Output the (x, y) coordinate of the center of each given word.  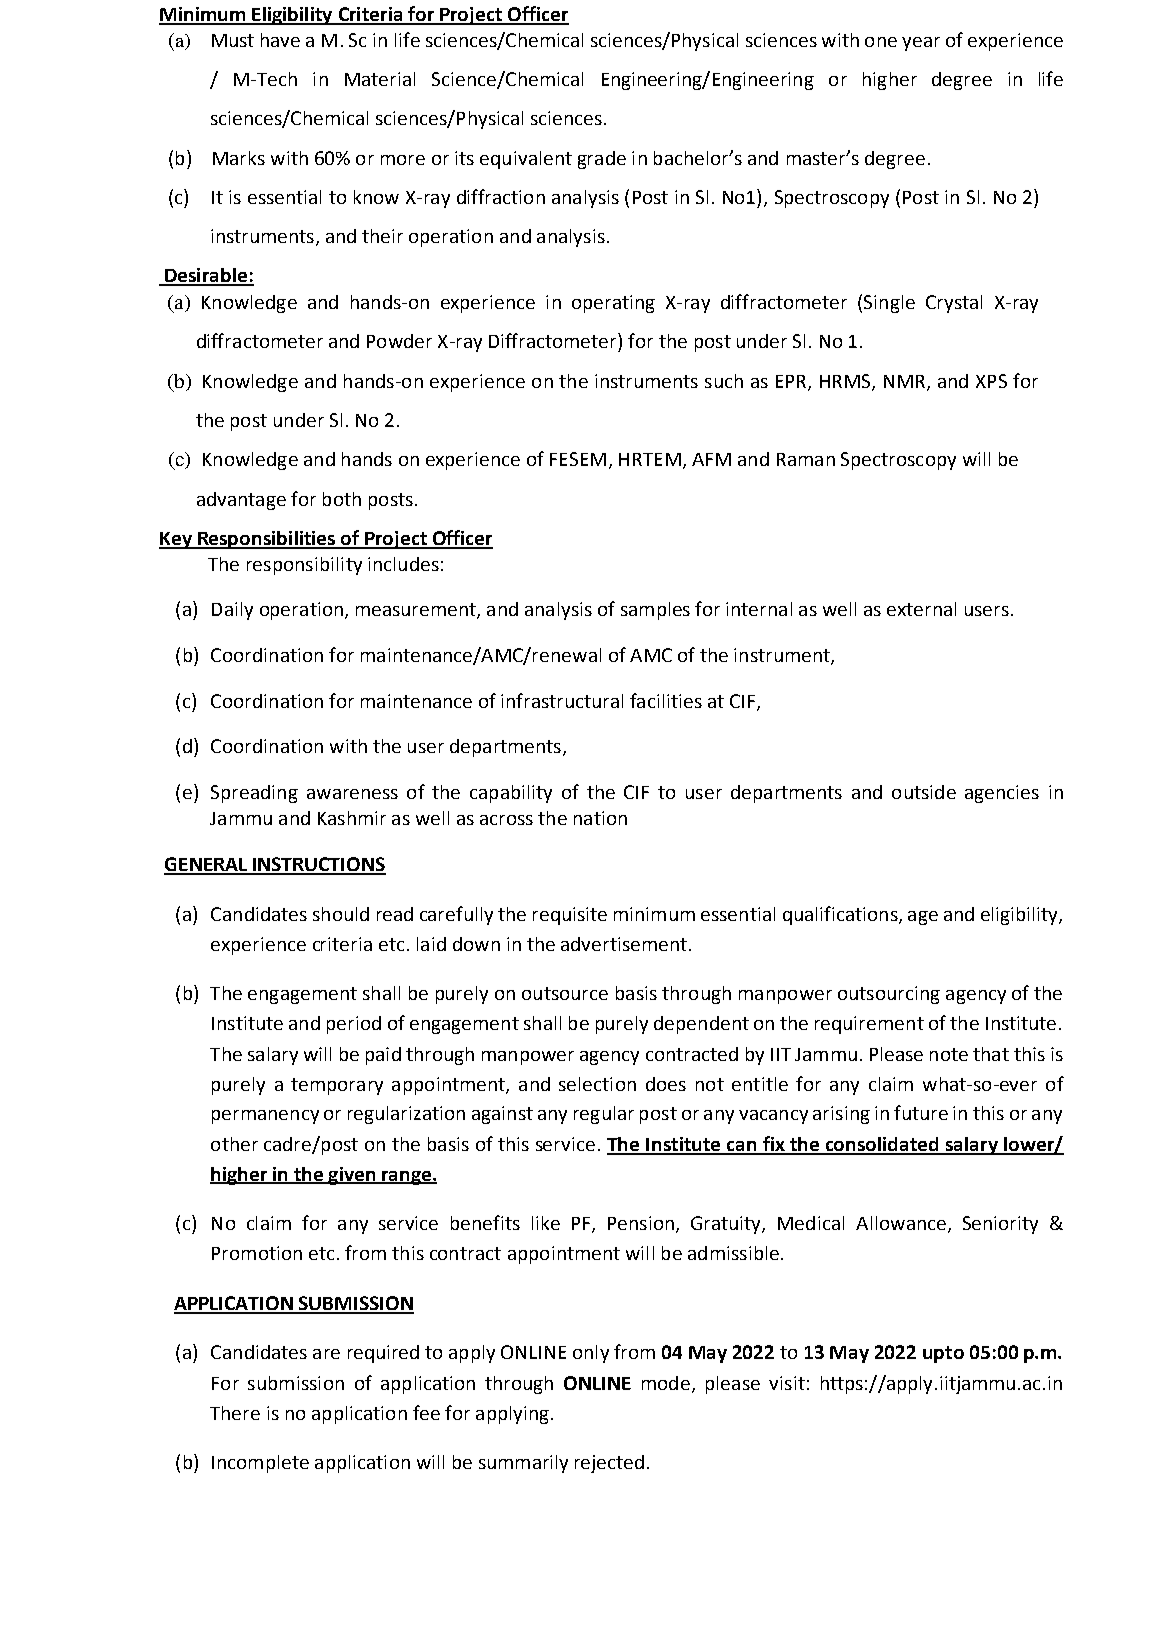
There (235, 1413)
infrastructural (562, 700)
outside (924, 792)
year (921, 44)
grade (602, 160)
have (280, 40)
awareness (352, 794)
